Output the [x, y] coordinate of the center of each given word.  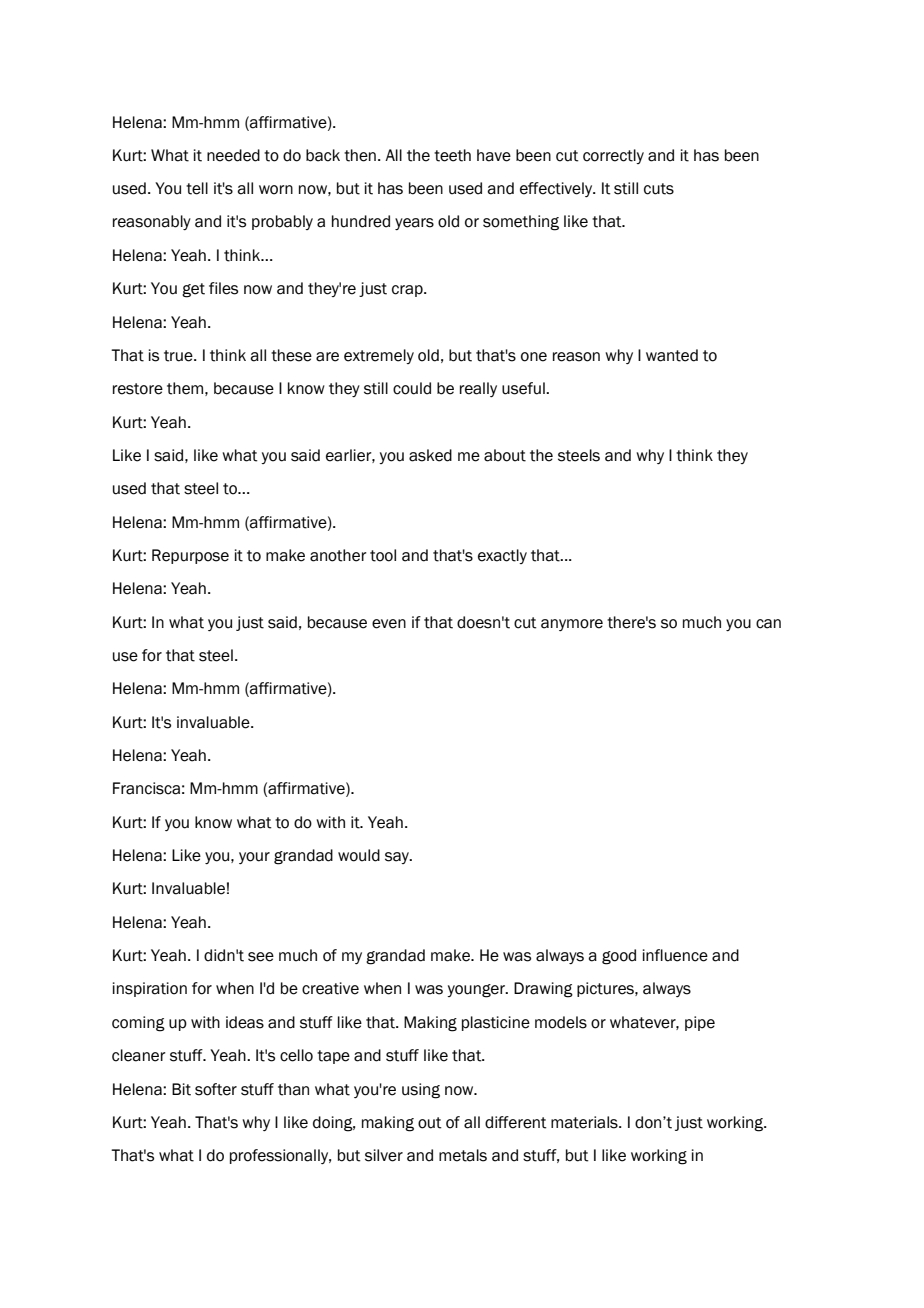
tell [197, 188]
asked [430, 455]
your [254, 858]
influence [675, 955]
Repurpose [190, 556]
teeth [452, 155]
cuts [659, 189]
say [398, 858]
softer [216, 1089]
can [768, 624]
